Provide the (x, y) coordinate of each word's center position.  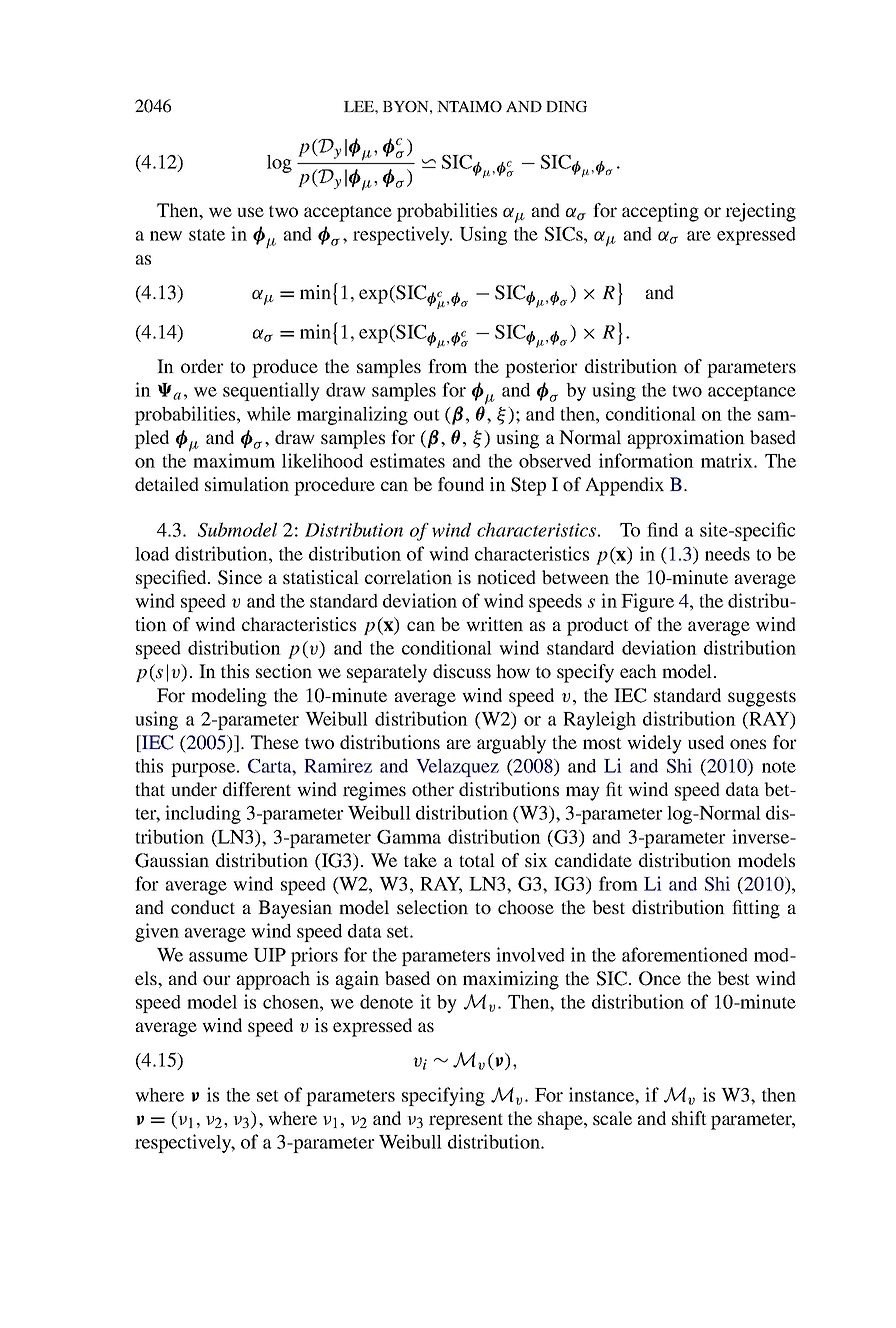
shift (689, 1118)
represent (466, 1121)
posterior (541, 368)
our (217, 980)
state (207, 235)
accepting (660, 212)
